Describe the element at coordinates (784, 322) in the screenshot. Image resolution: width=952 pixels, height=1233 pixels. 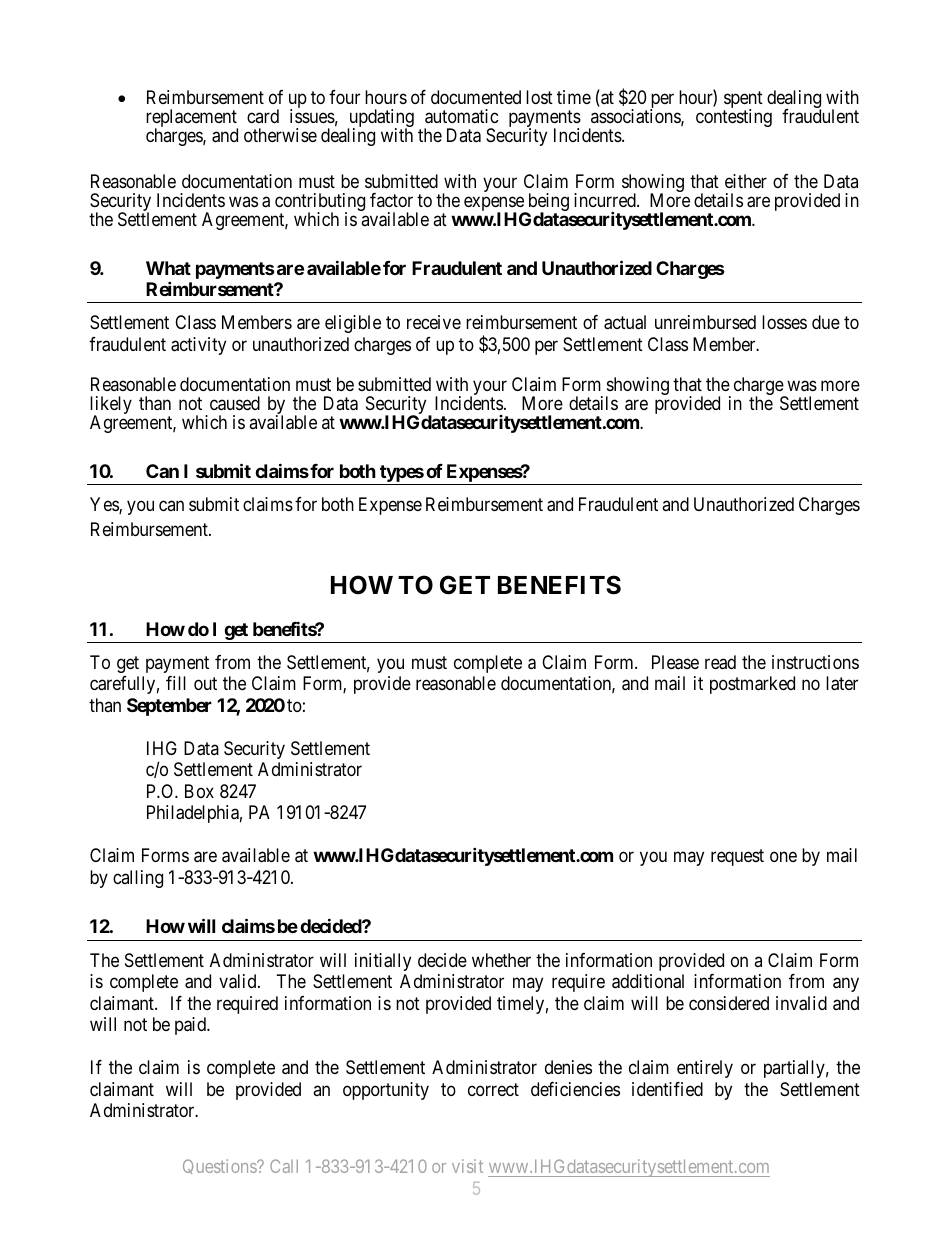
I see `losses` at that location.
